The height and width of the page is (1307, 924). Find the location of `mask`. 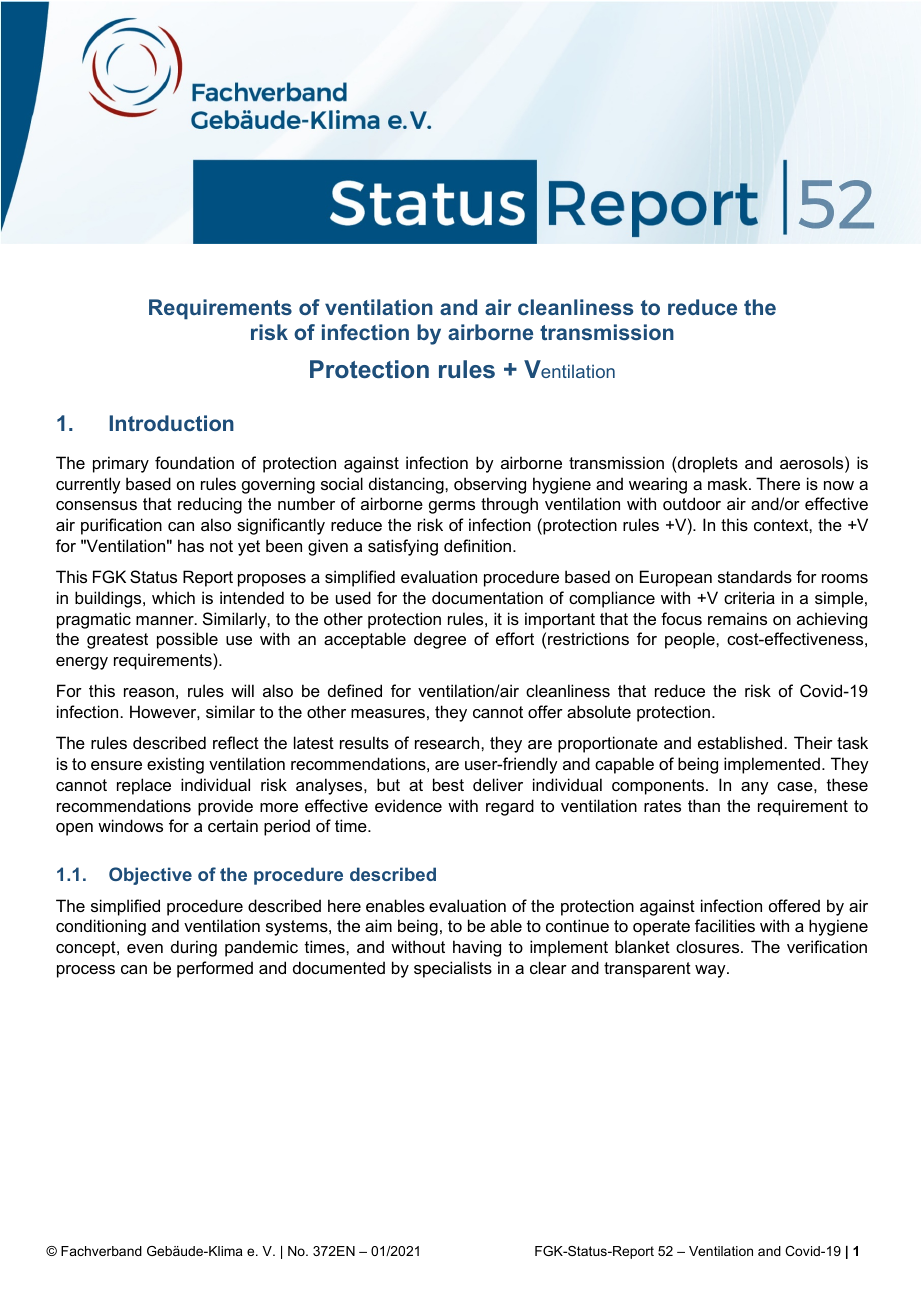

mask is located at coordinates (729, 483).
